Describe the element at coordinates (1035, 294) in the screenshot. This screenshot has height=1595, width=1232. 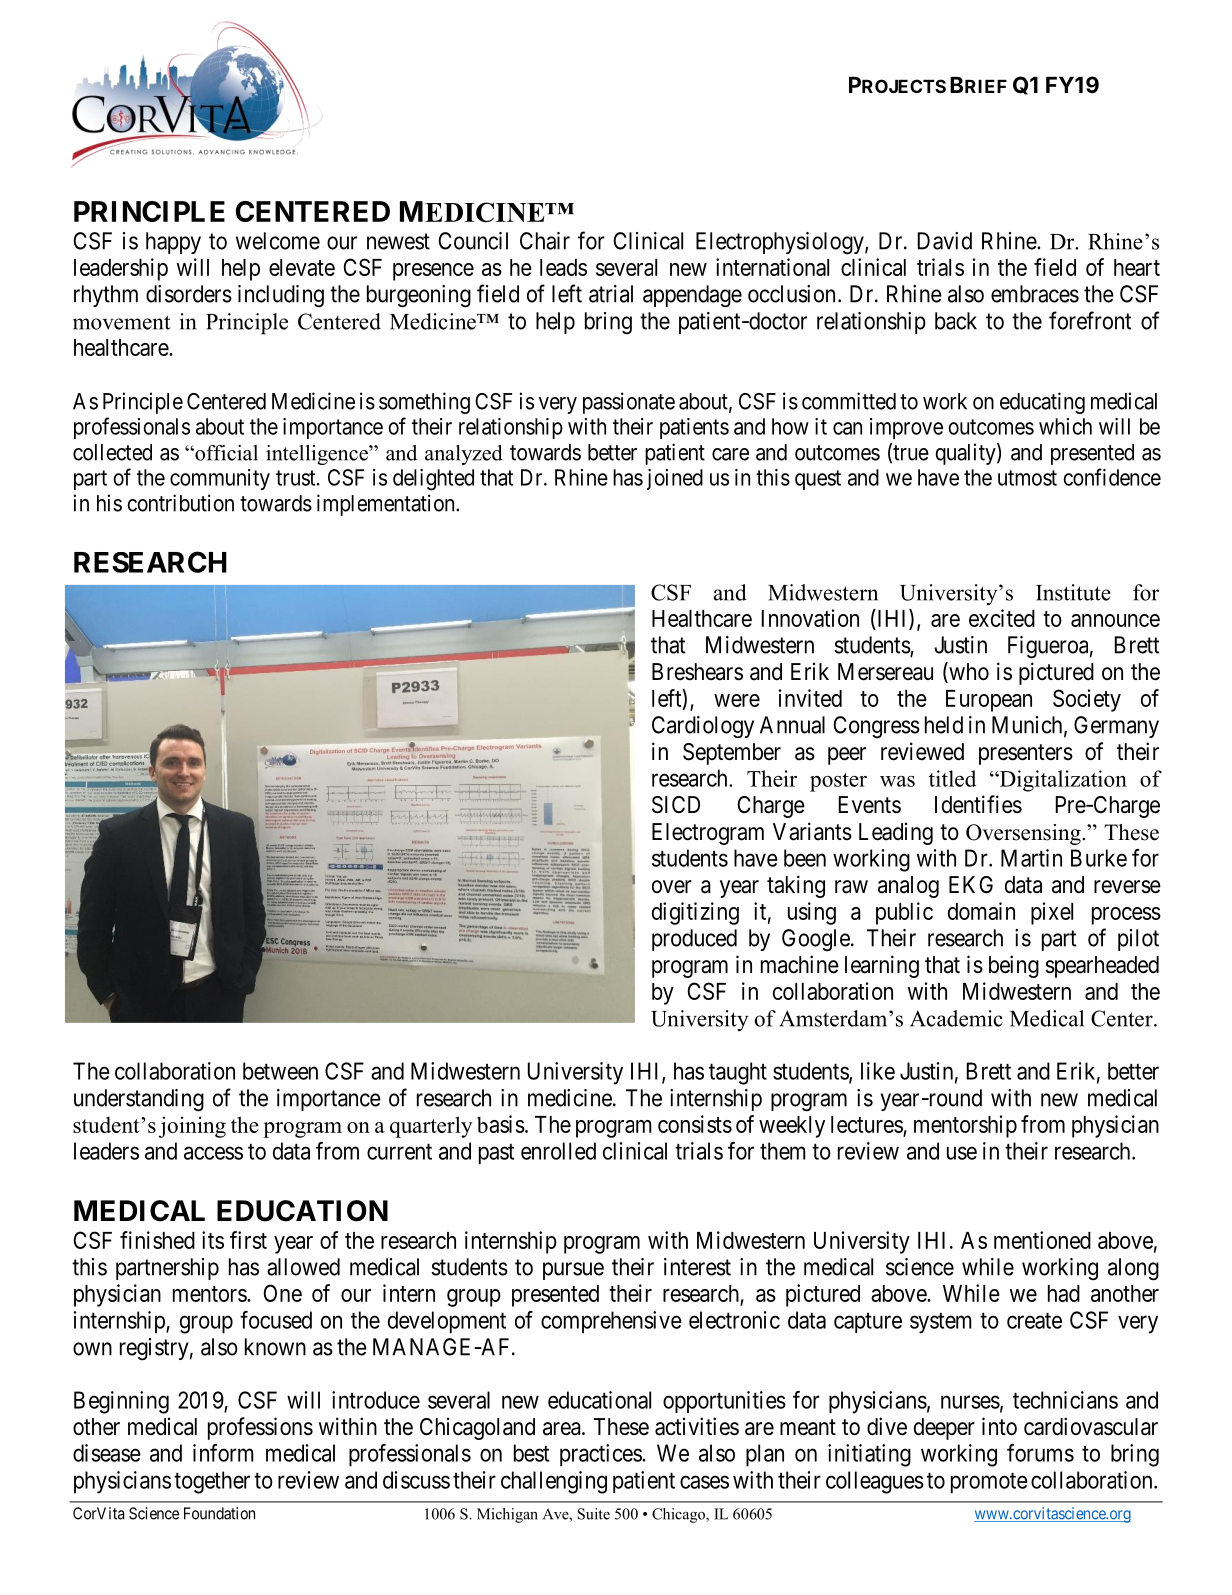
I see `embraces` at that location.
